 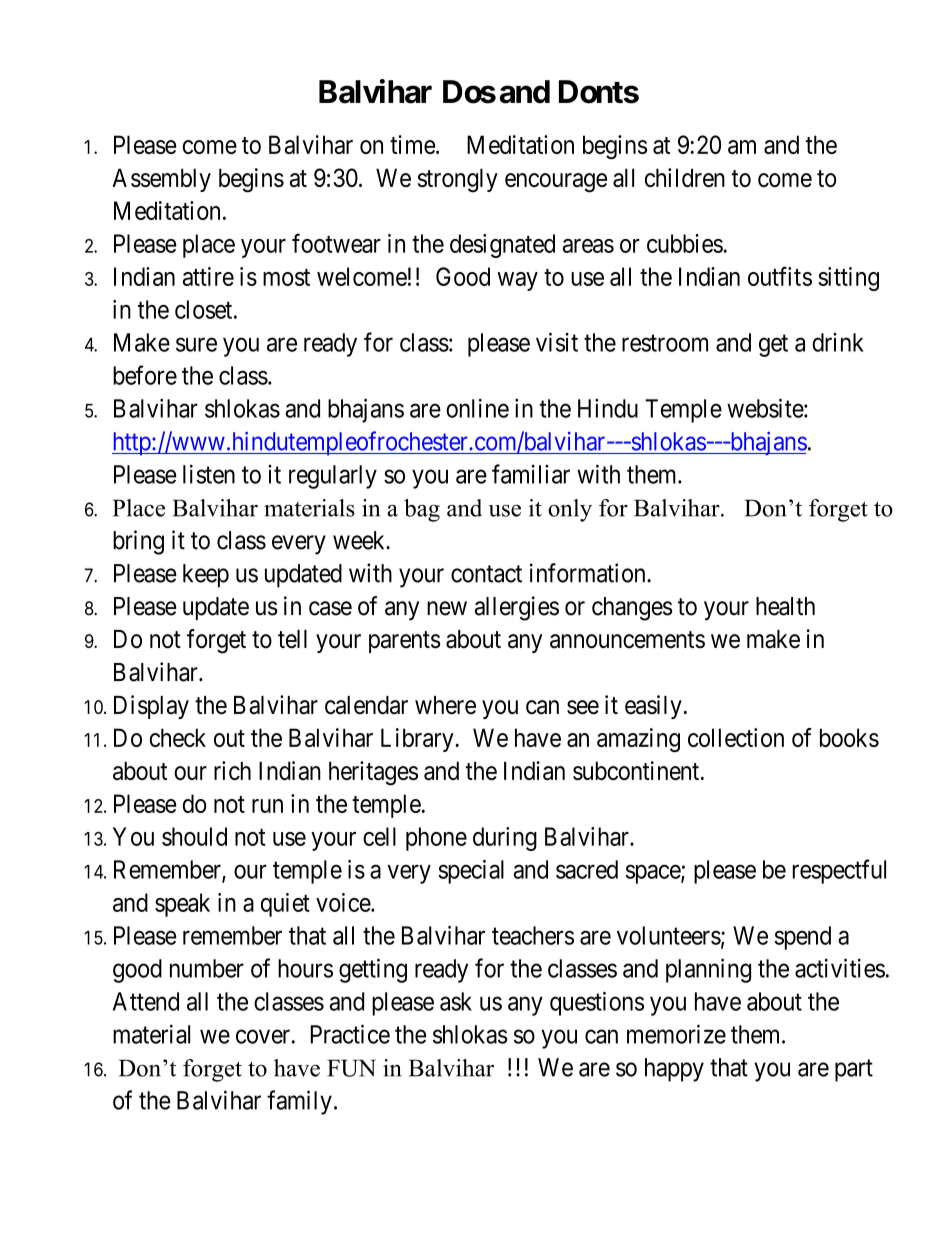 What do you see at coordinates (458, 180) in the screenshot?
I see `strongly` at bounding box center [458, 180].
